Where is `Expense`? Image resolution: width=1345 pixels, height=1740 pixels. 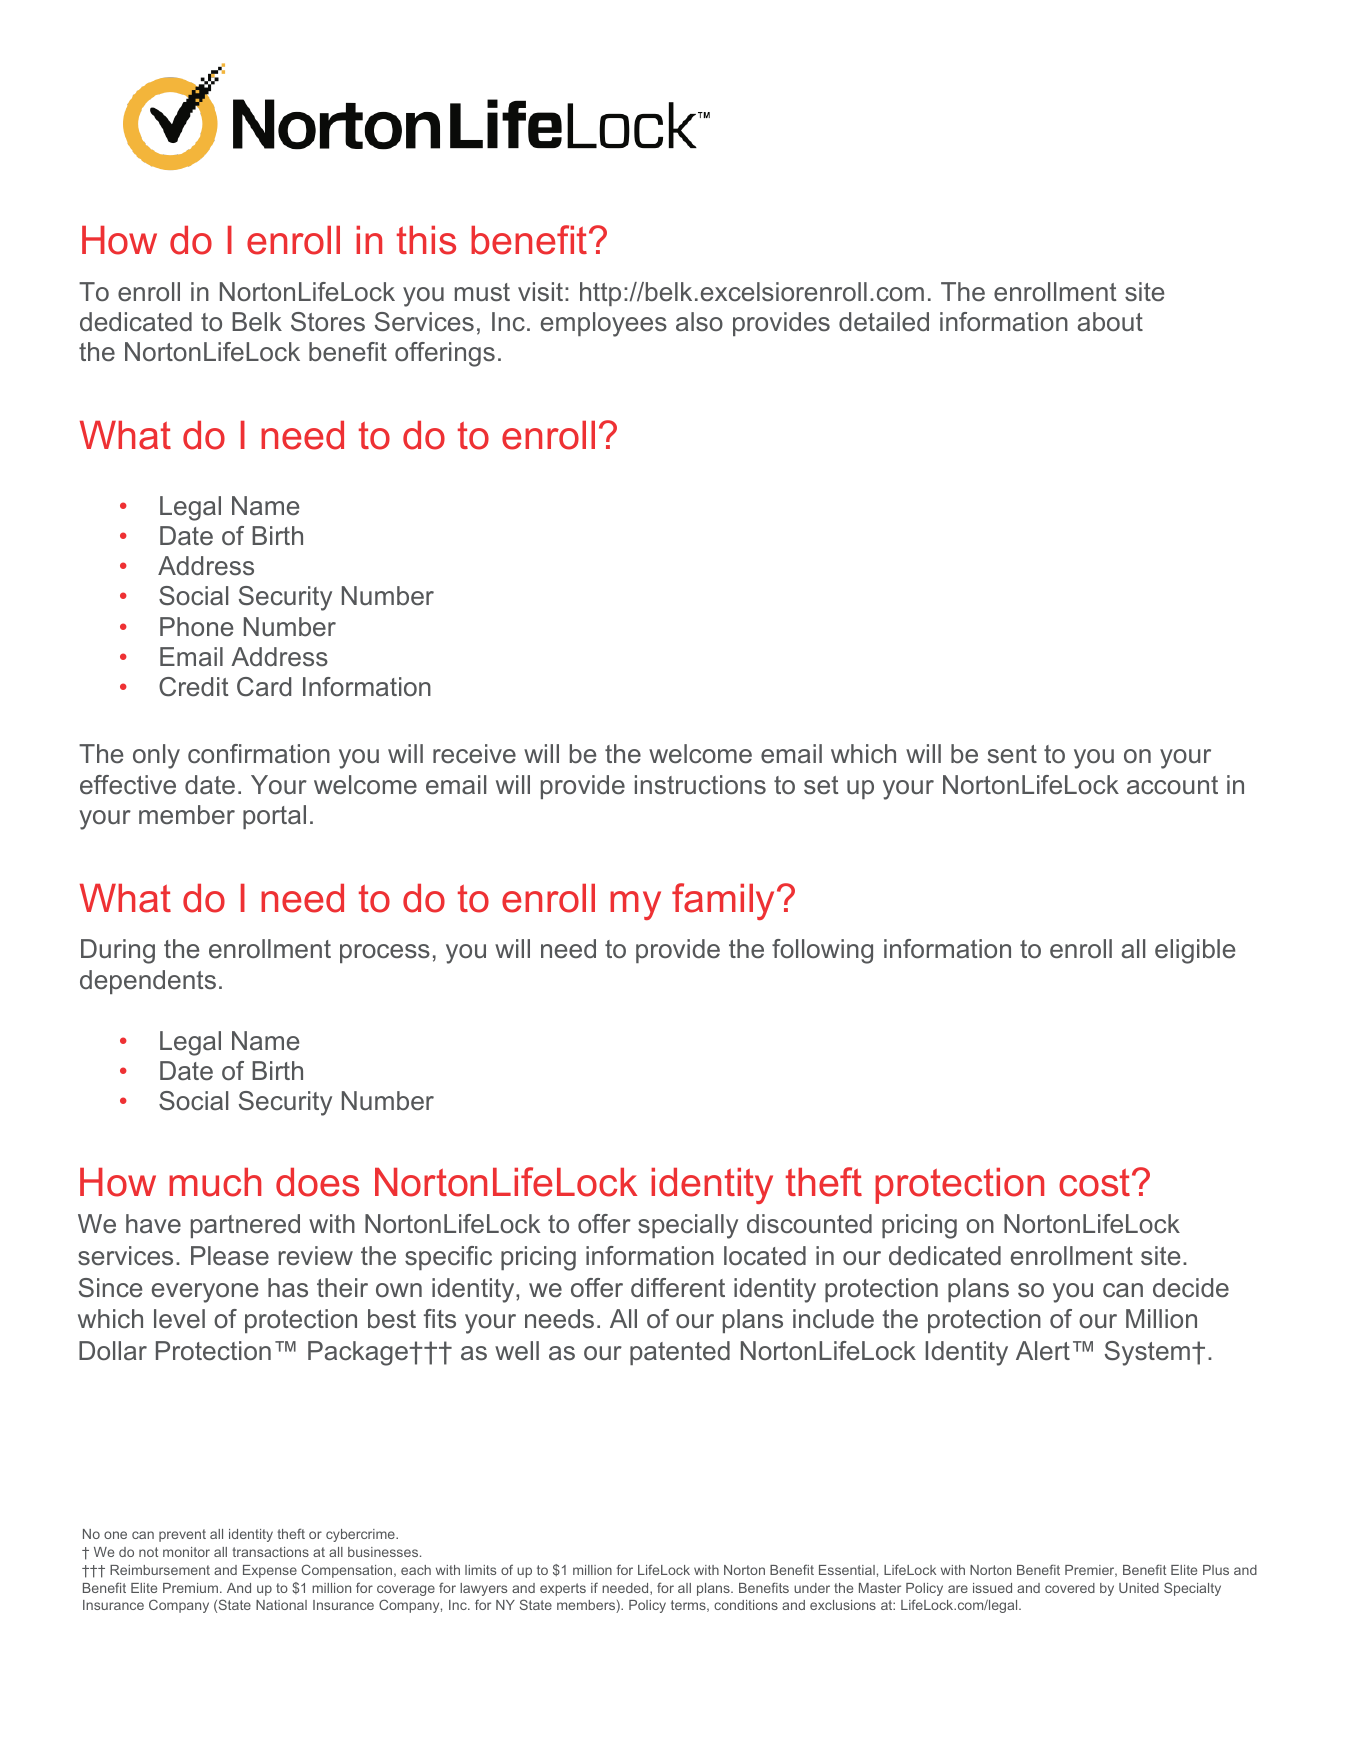
Expense is located at coordinates (270, 1571).
